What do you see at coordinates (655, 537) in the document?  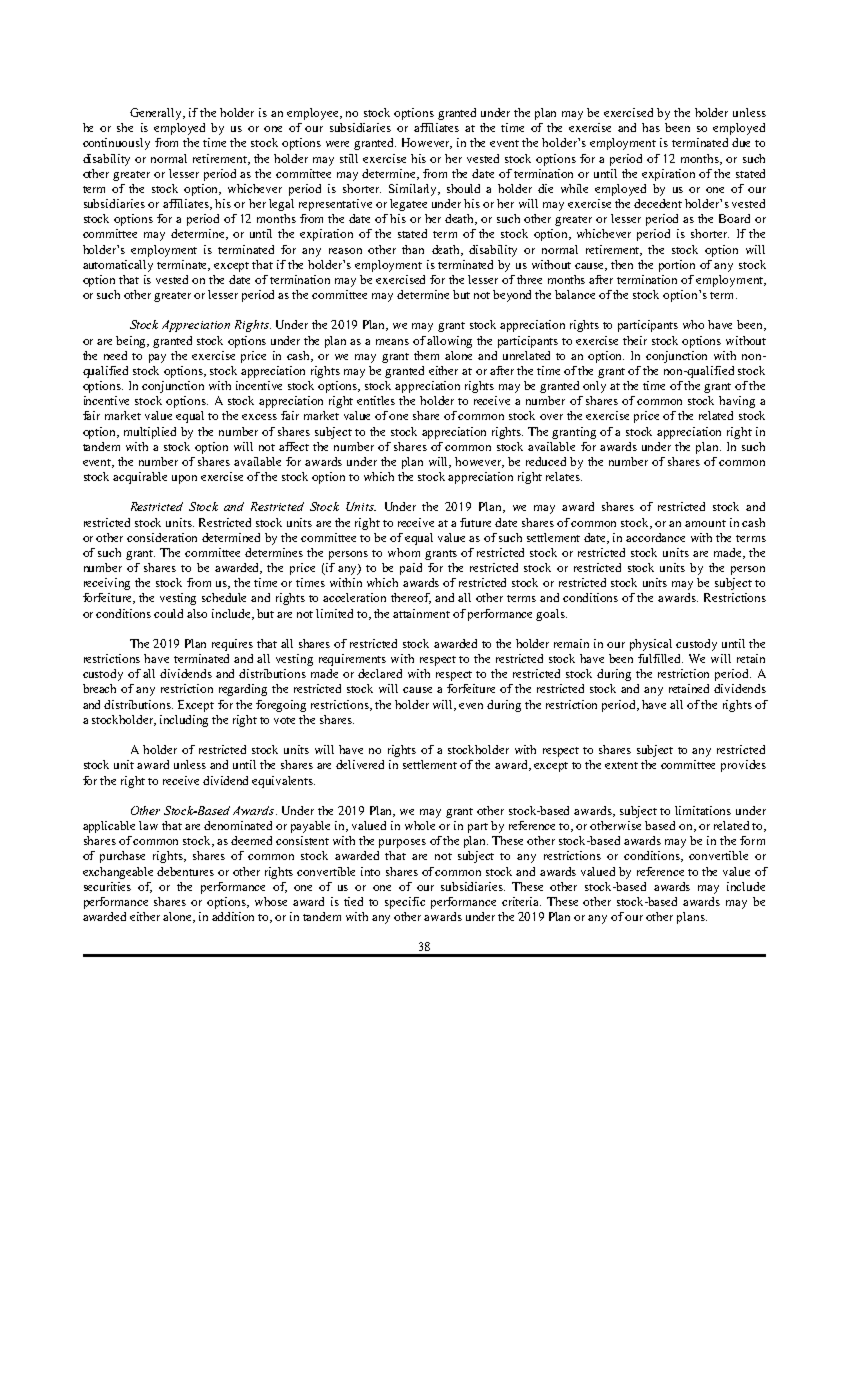 I see `accordance` at bounding box center [655, 537].
